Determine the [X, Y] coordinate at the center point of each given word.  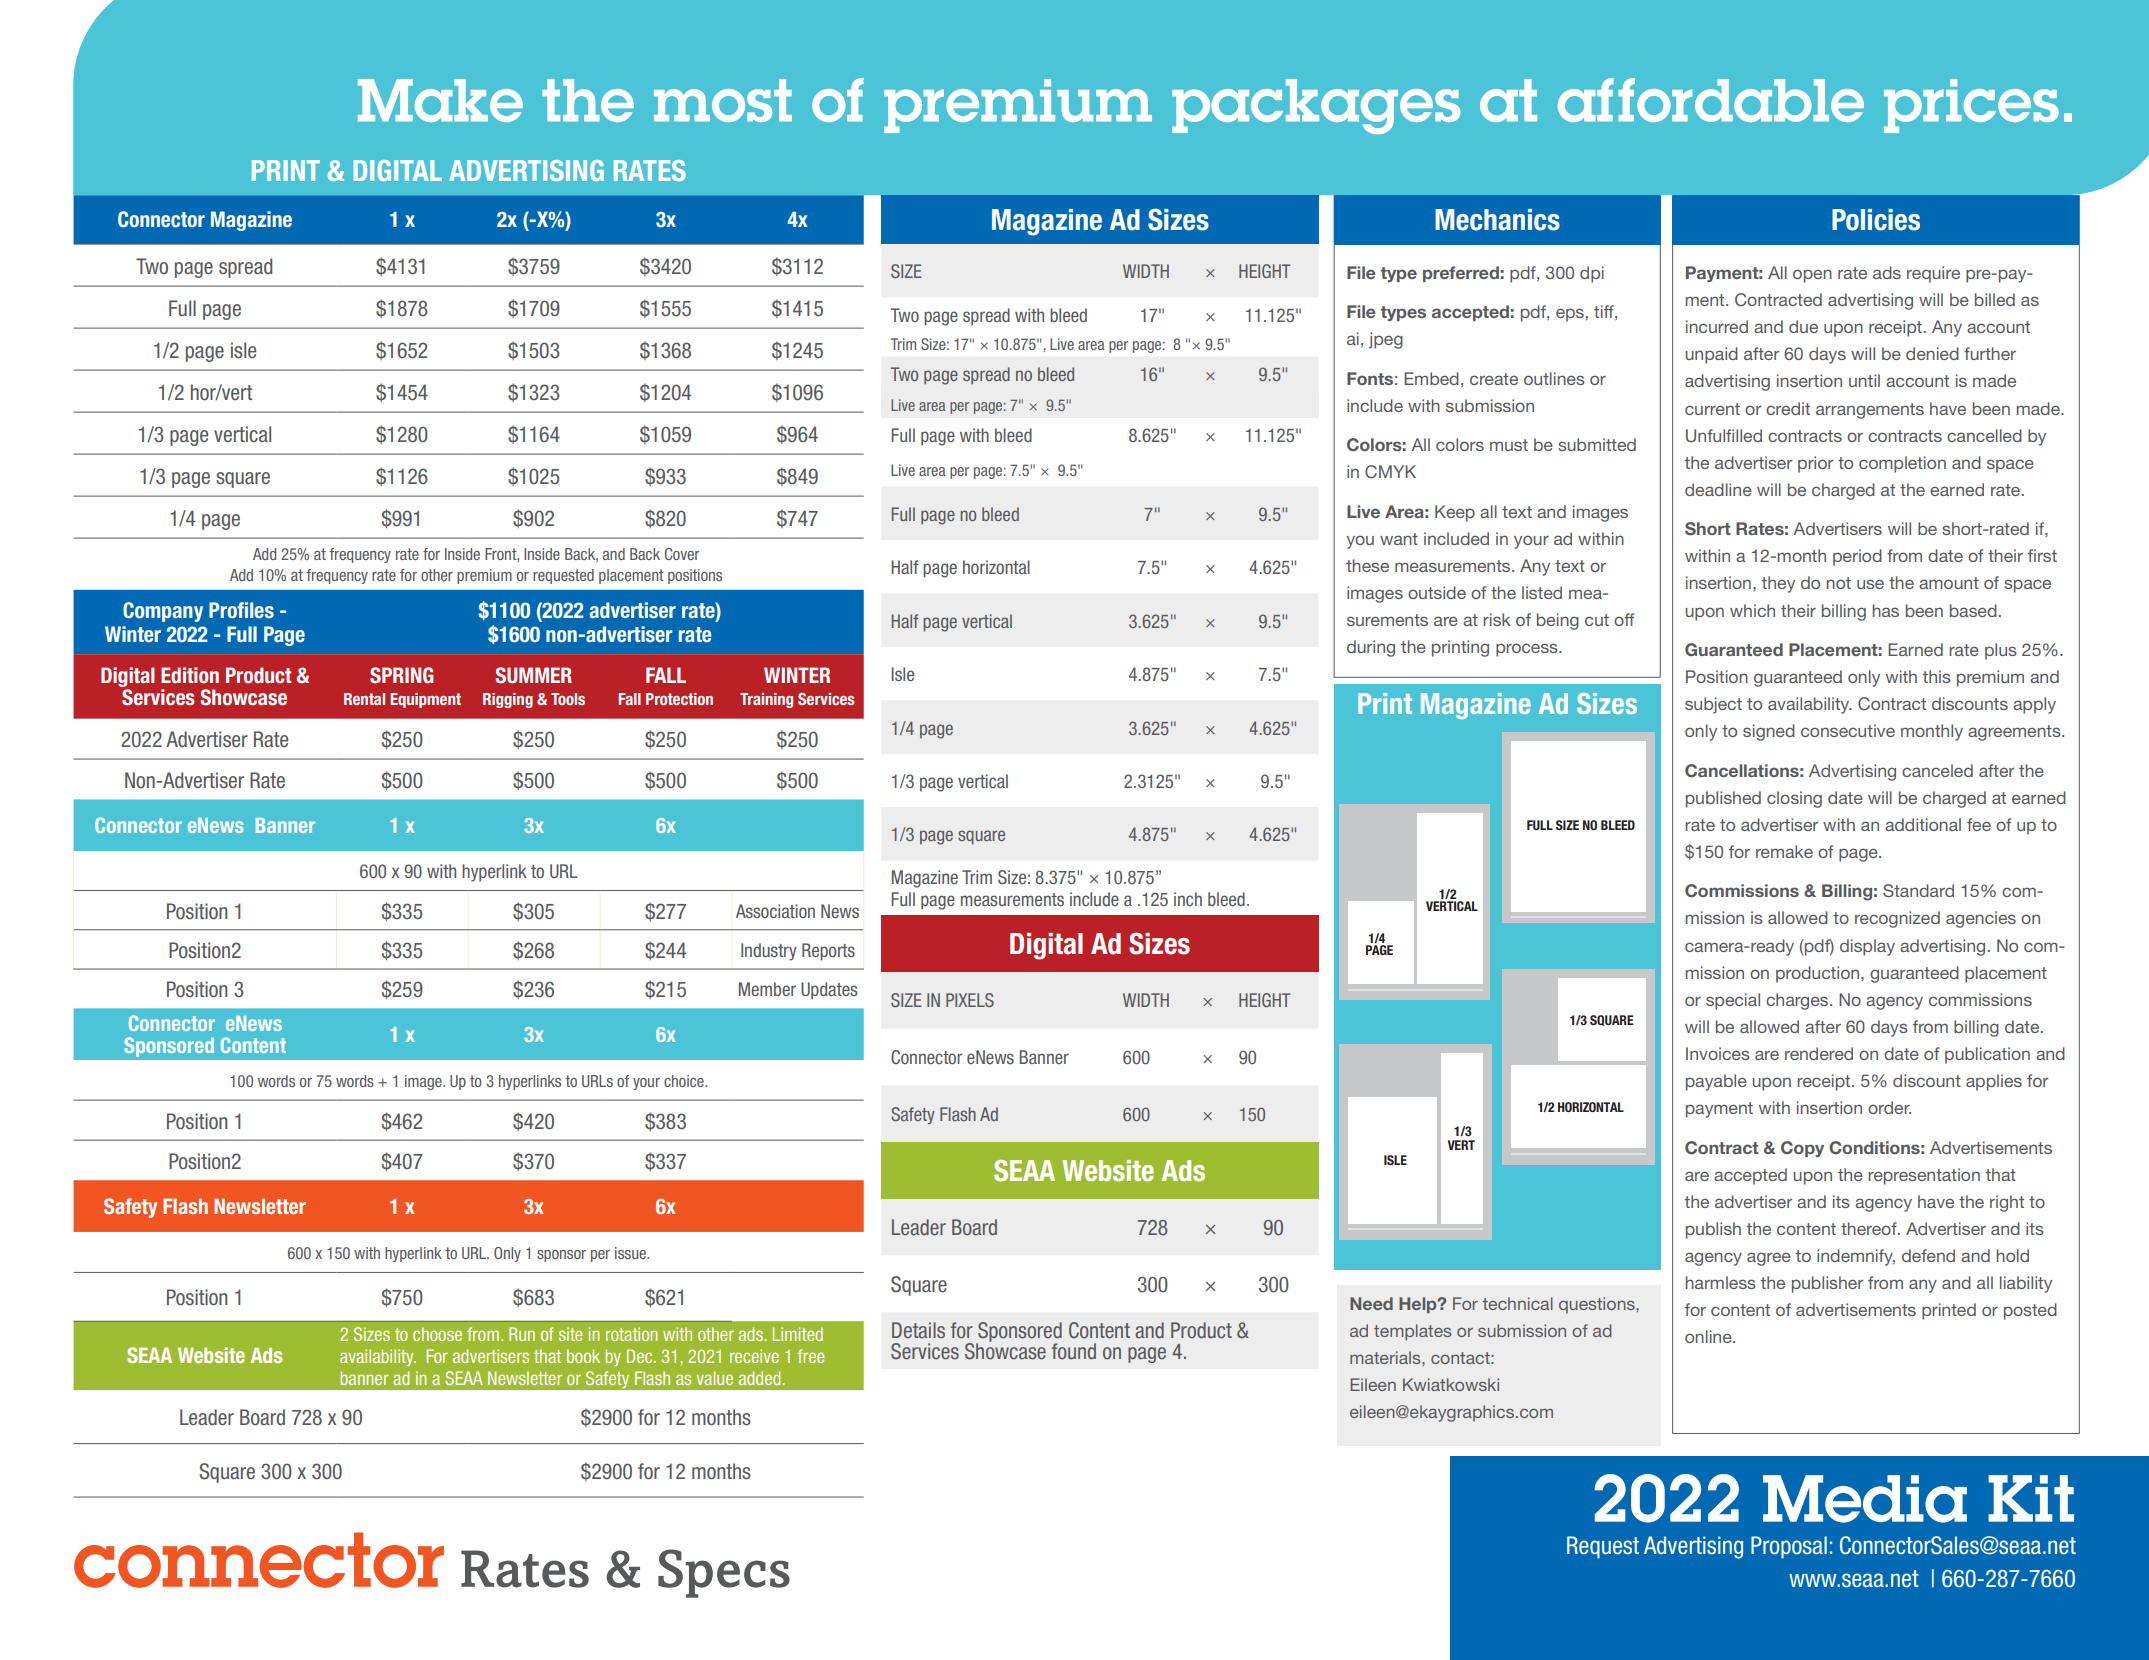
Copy [1802, 1149]
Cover [682, 554]
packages [1316, 106]
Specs [724, 1573]
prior [1815, 464]
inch [1188, 899]
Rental [364, 699]
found [1074, 1351]
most [723, 100]
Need [1371, 1303]
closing [1794, 799]
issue [631, 1253]
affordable [1711, 100]
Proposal [1789, 1547]
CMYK [1390, 472]
